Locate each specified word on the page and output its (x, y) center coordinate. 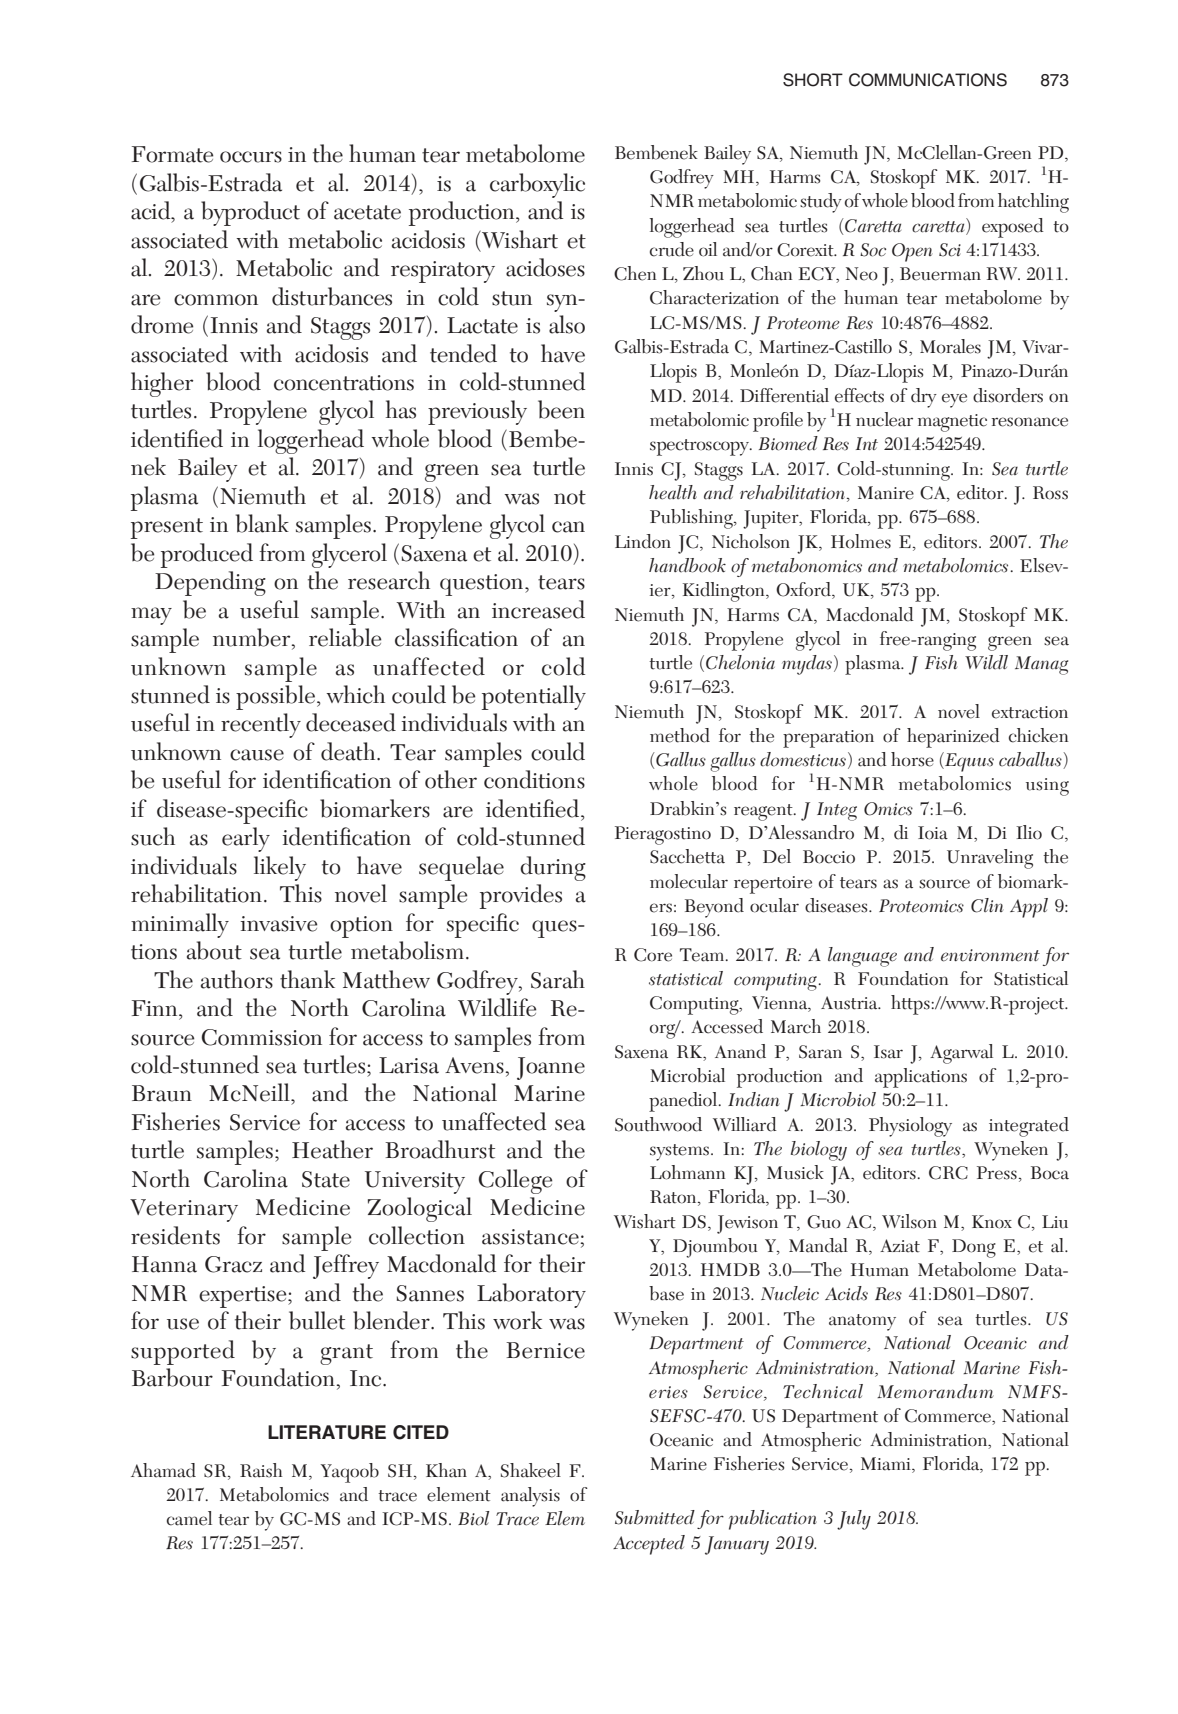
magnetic (952, 423)
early (246, 839)
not (570, 497)
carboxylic (537, 185)
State (326, 1179)
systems (679, 1152)
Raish (261, 1470)
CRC (948, 1173)
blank (262, 523)
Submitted (655, 1517)
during (553, 868)
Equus (968, 762)
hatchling (1033, 203)
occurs (251, 157)
